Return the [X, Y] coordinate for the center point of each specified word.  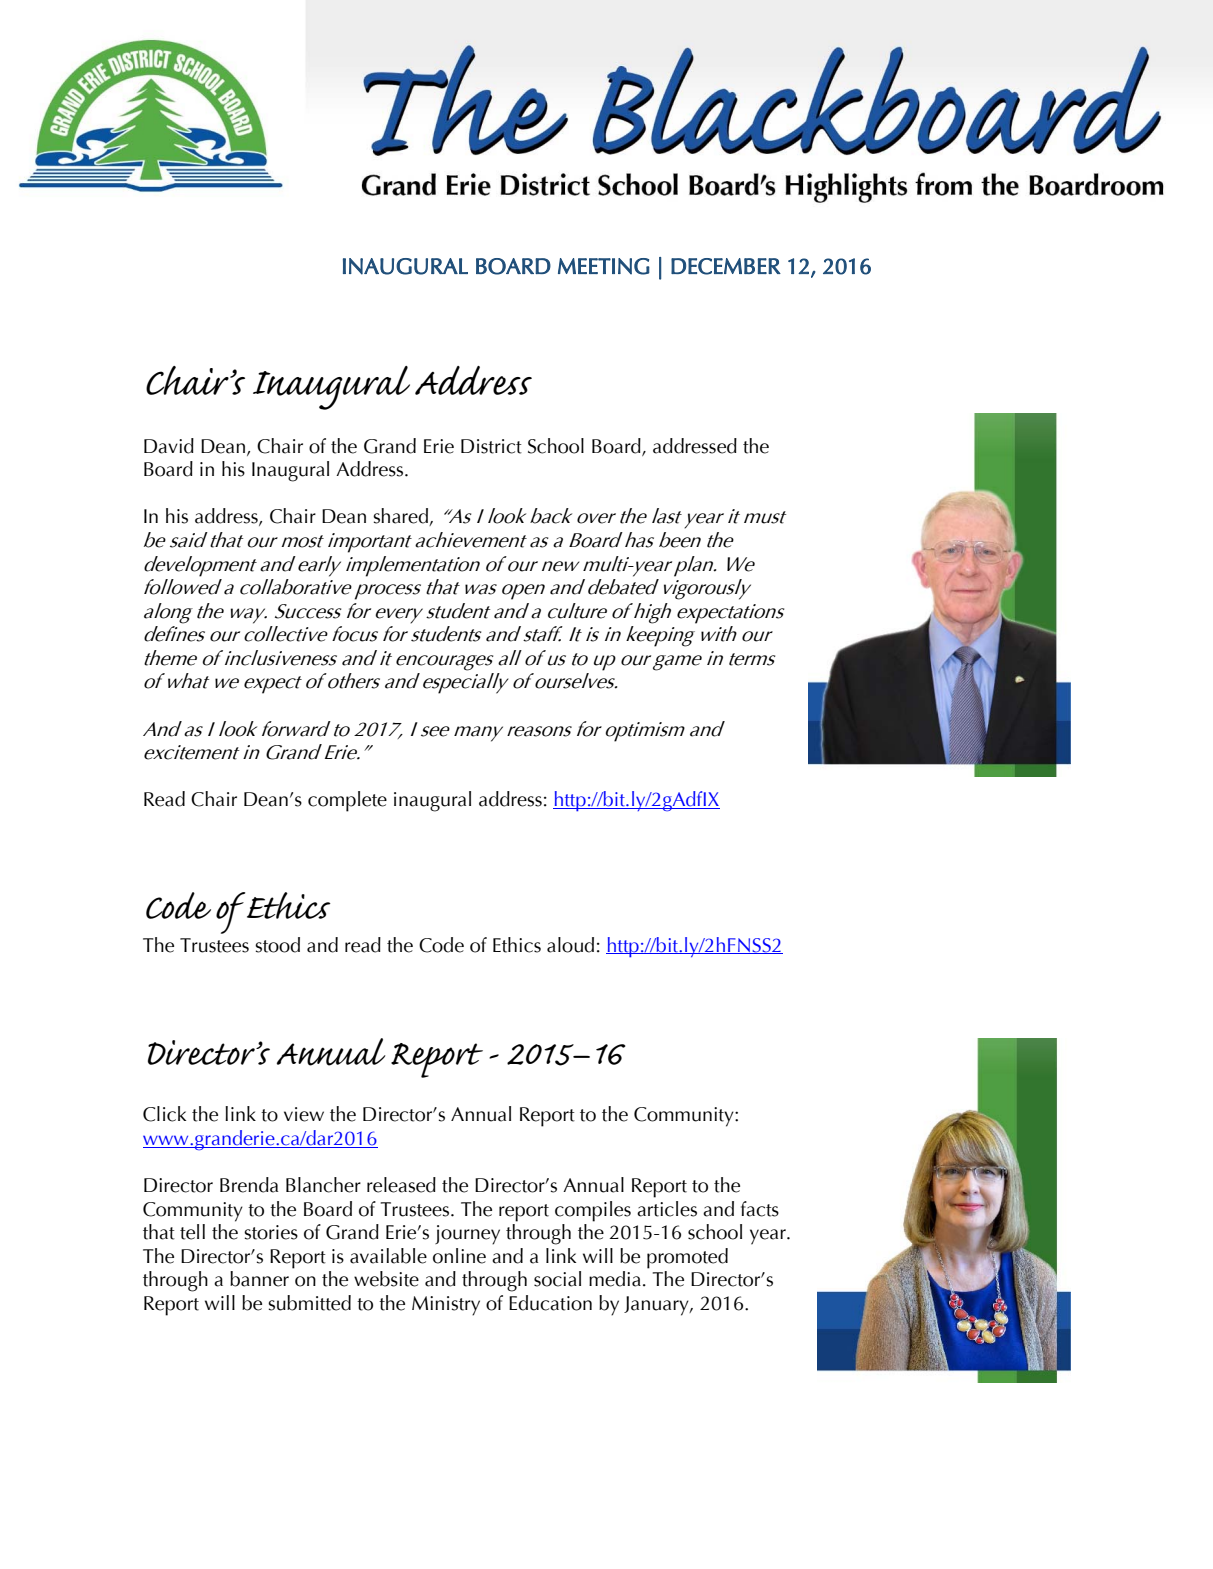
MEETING [604, 266]
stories [271, 1232]
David [169, 446]
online [459, 1256]
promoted [687, 1258]
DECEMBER [726, 266]
